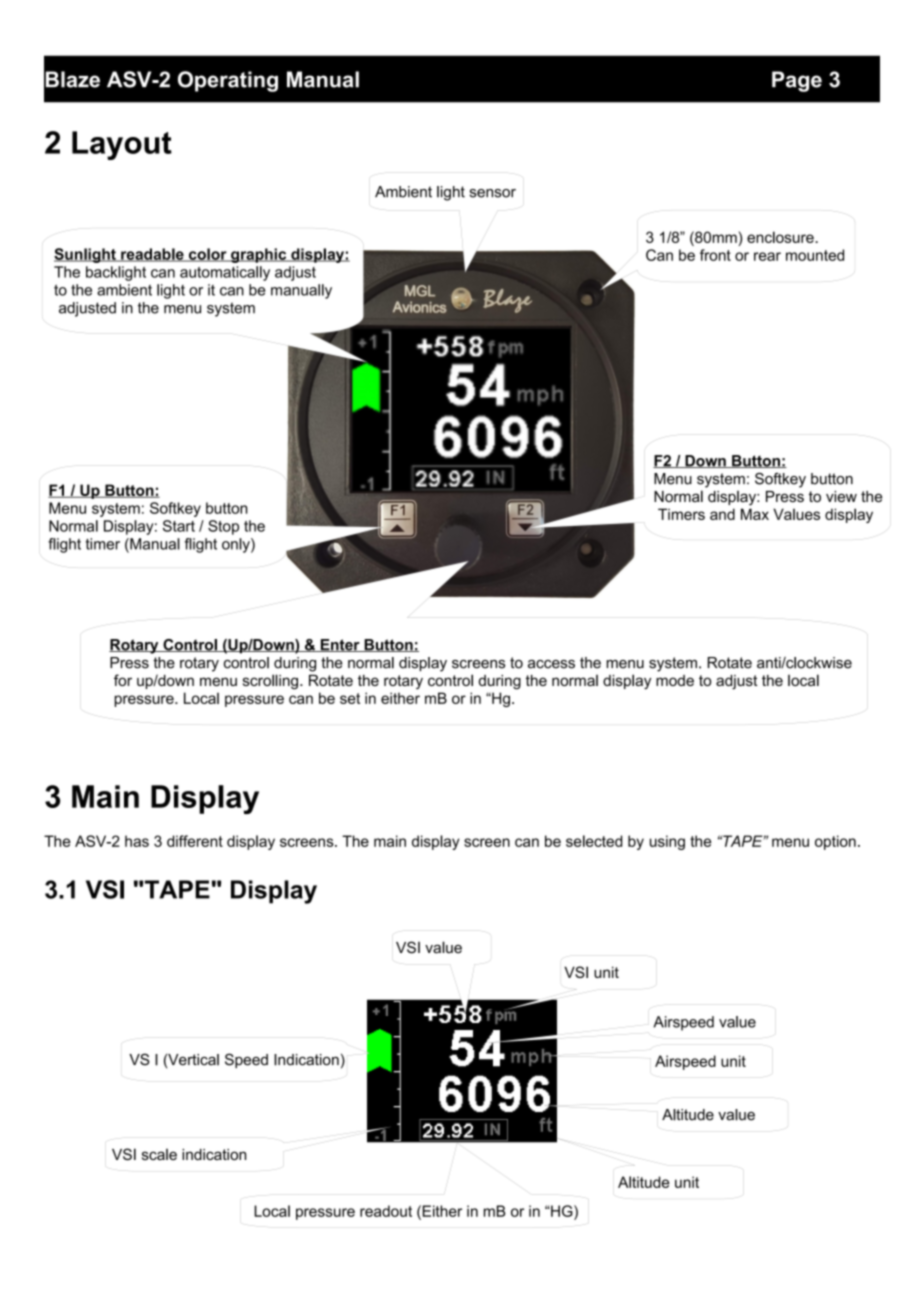  I want to click on Operating, so click(228, 81).
